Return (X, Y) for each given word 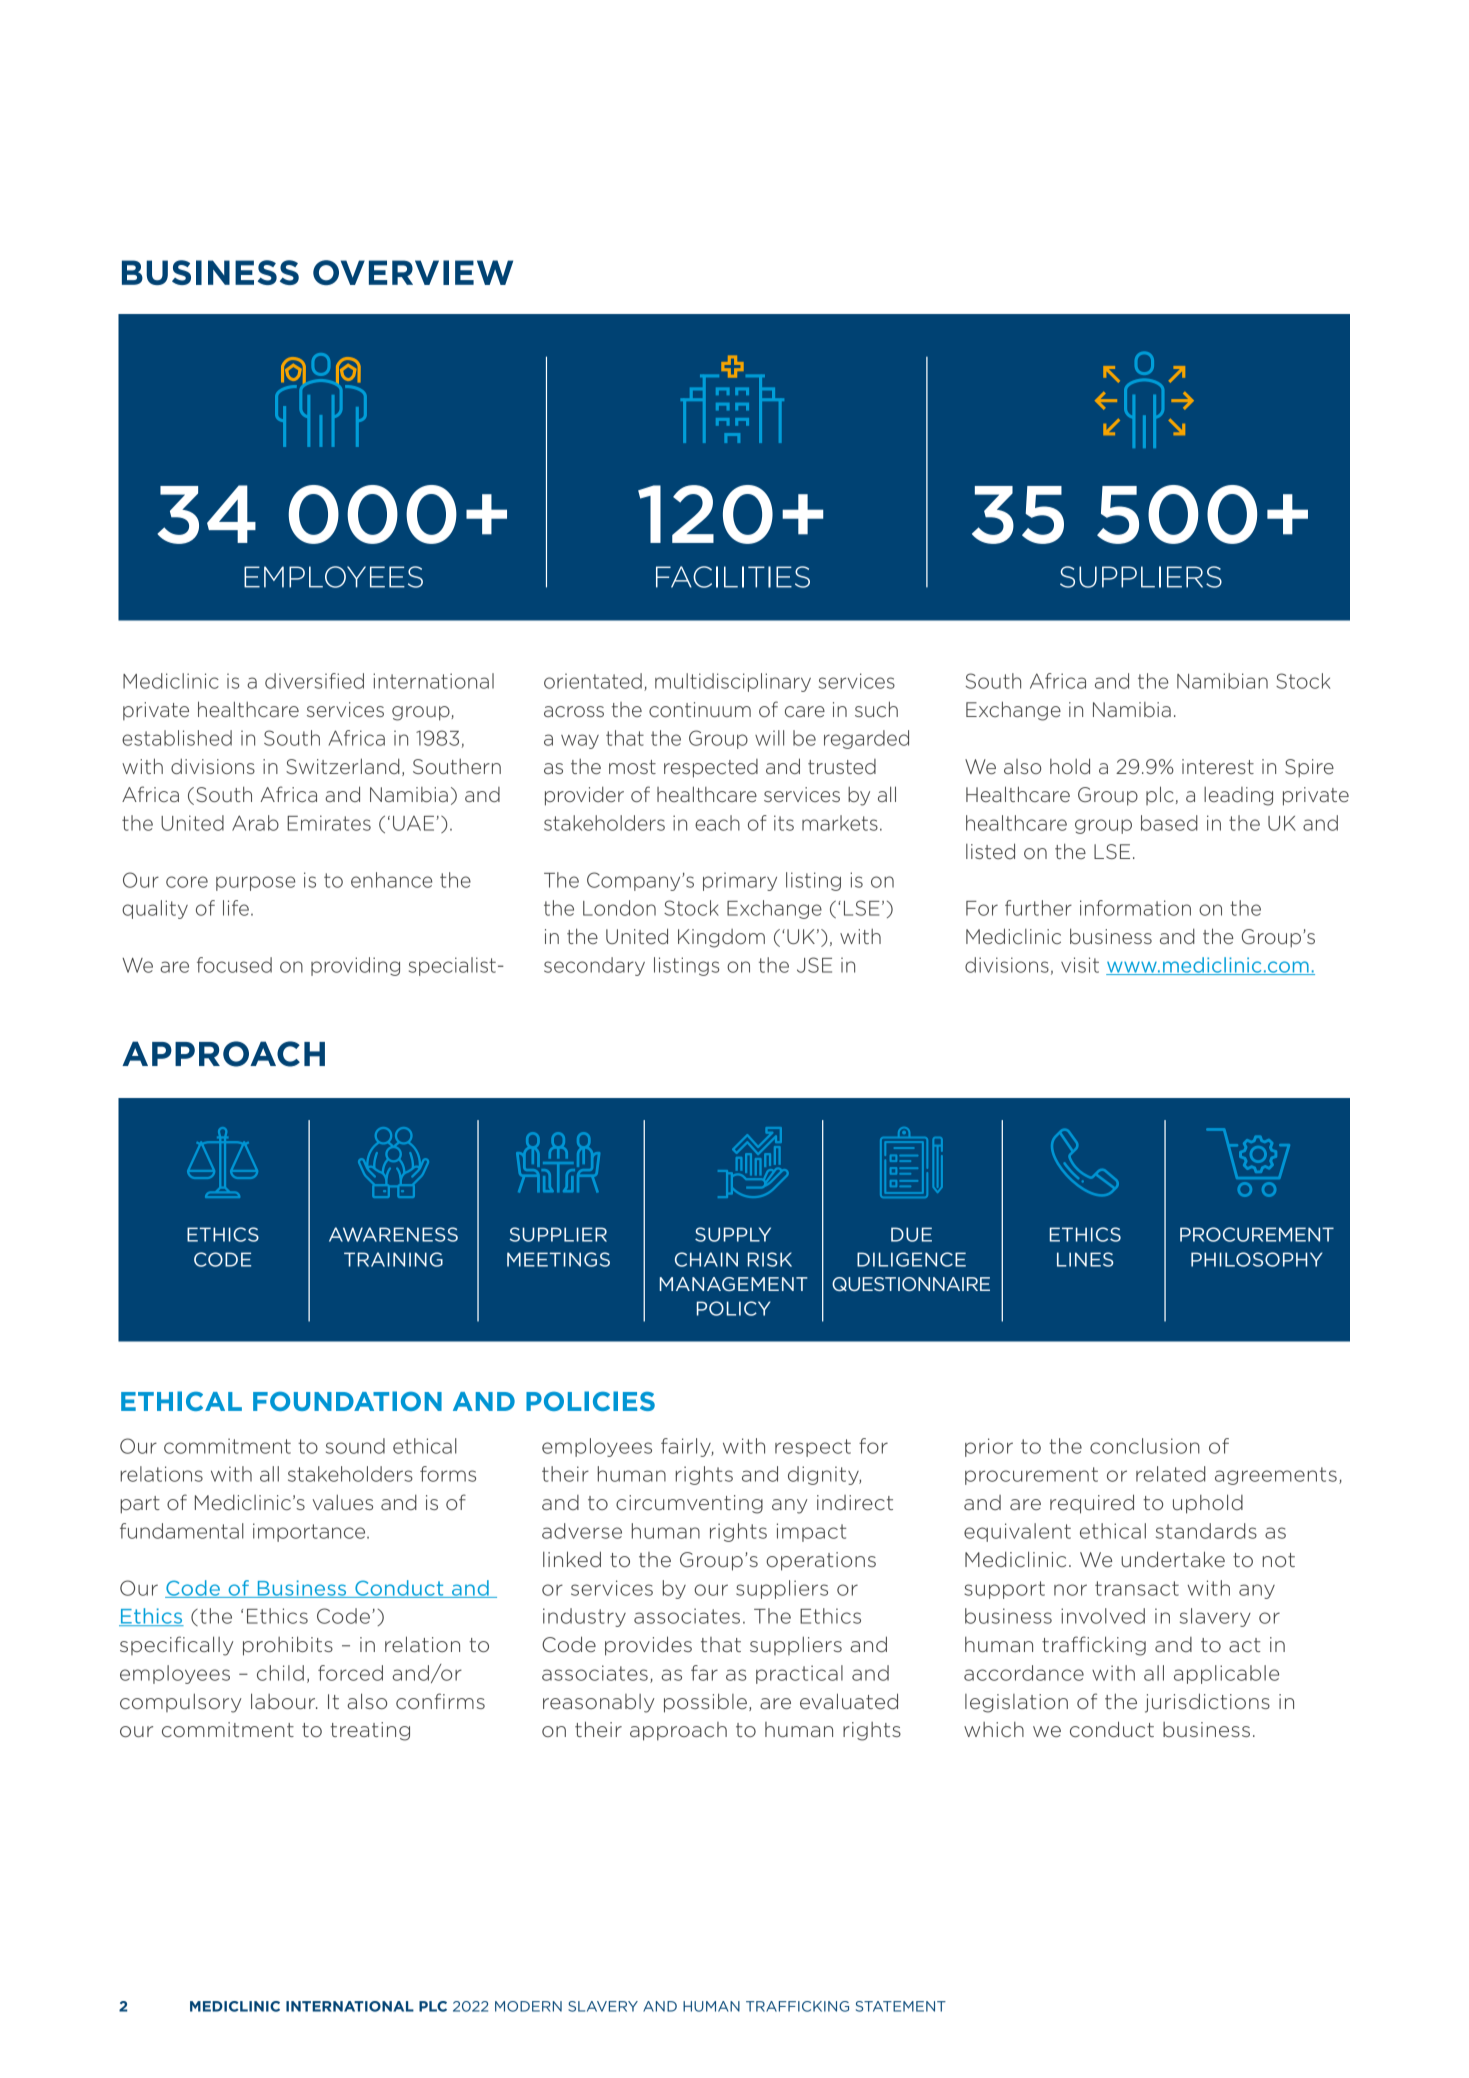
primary (740, 881)
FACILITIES (733, 577)
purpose (255, 883)
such (876, 709)
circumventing (689, 1504)
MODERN (528, 2006)
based (1169, 823)
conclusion (1145, 1446)
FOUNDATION (347, 1401)
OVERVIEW (413, 272)
